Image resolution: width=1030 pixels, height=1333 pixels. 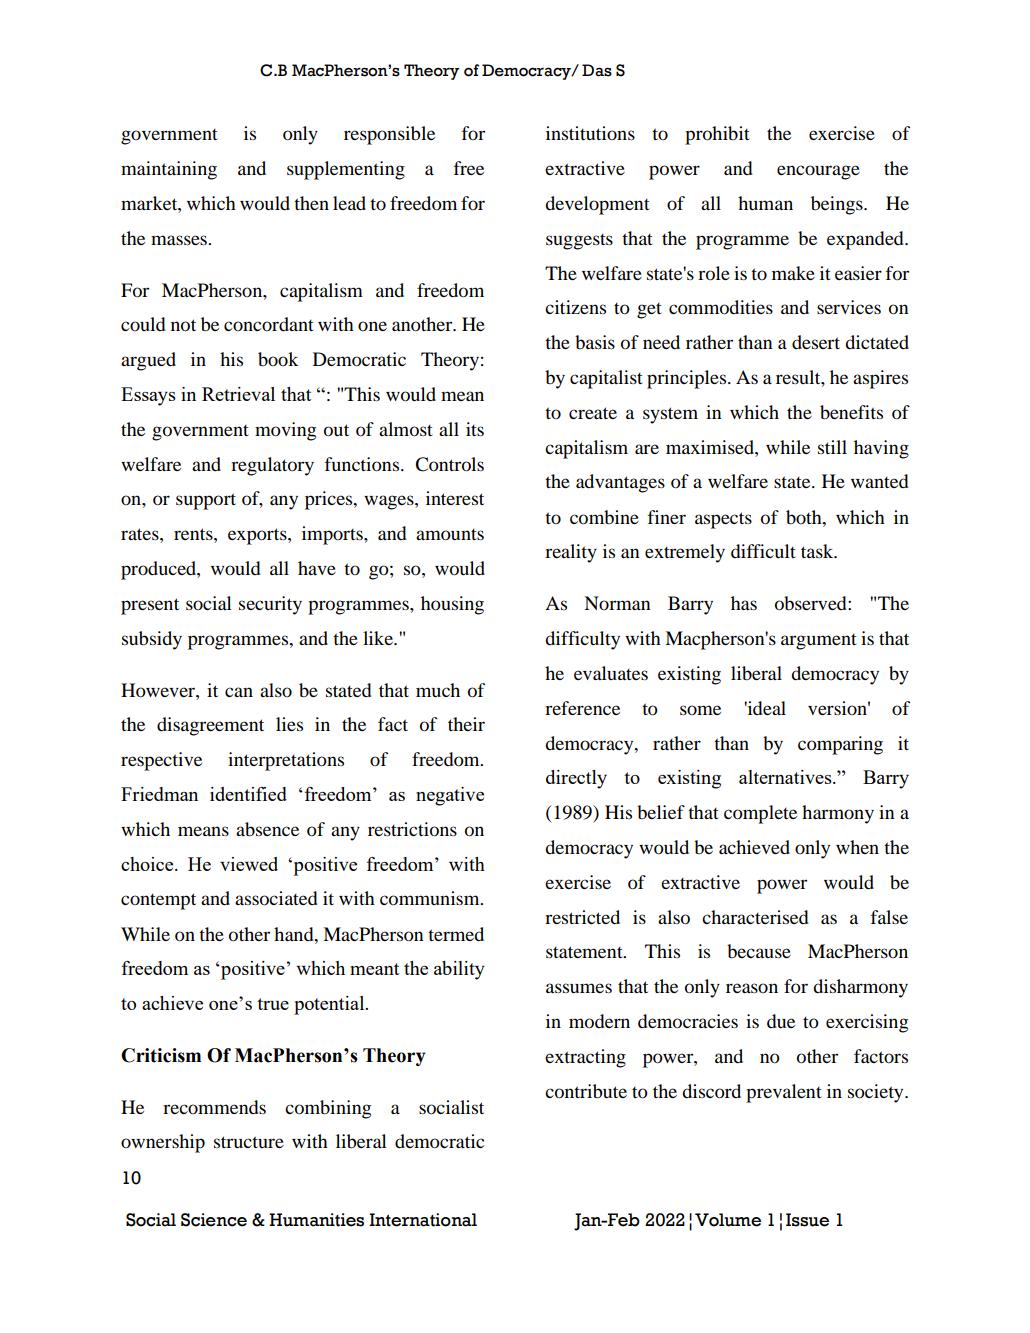 What do you see at coordinates (169, 170) in the page?
I see `maintaining` at bounding box center [169, 170].
